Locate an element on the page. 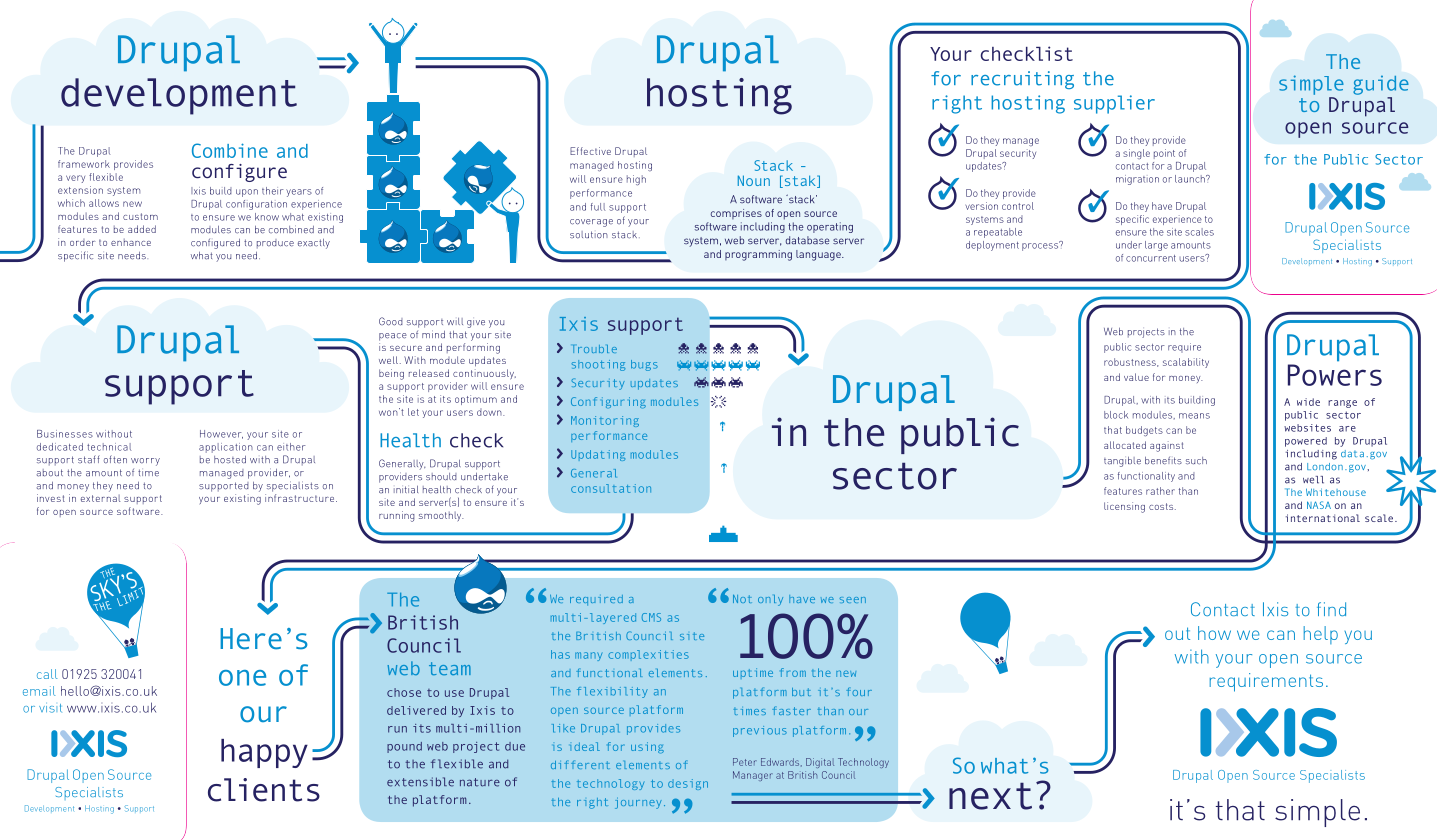 The image size is (1437, 840). external is located at coordinates (101, 498).
